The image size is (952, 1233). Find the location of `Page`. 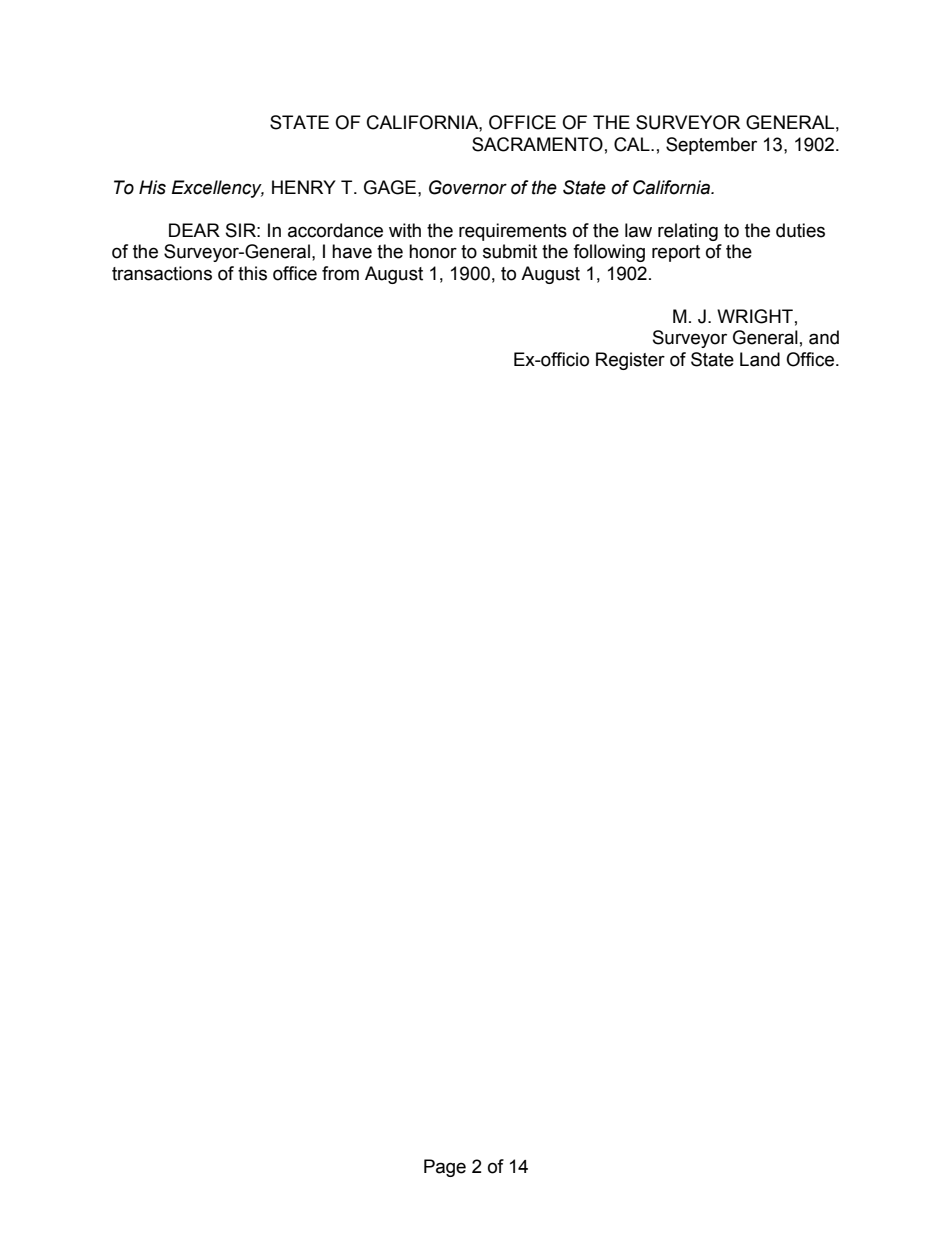

Page is located at coordinates (445, 1168).
